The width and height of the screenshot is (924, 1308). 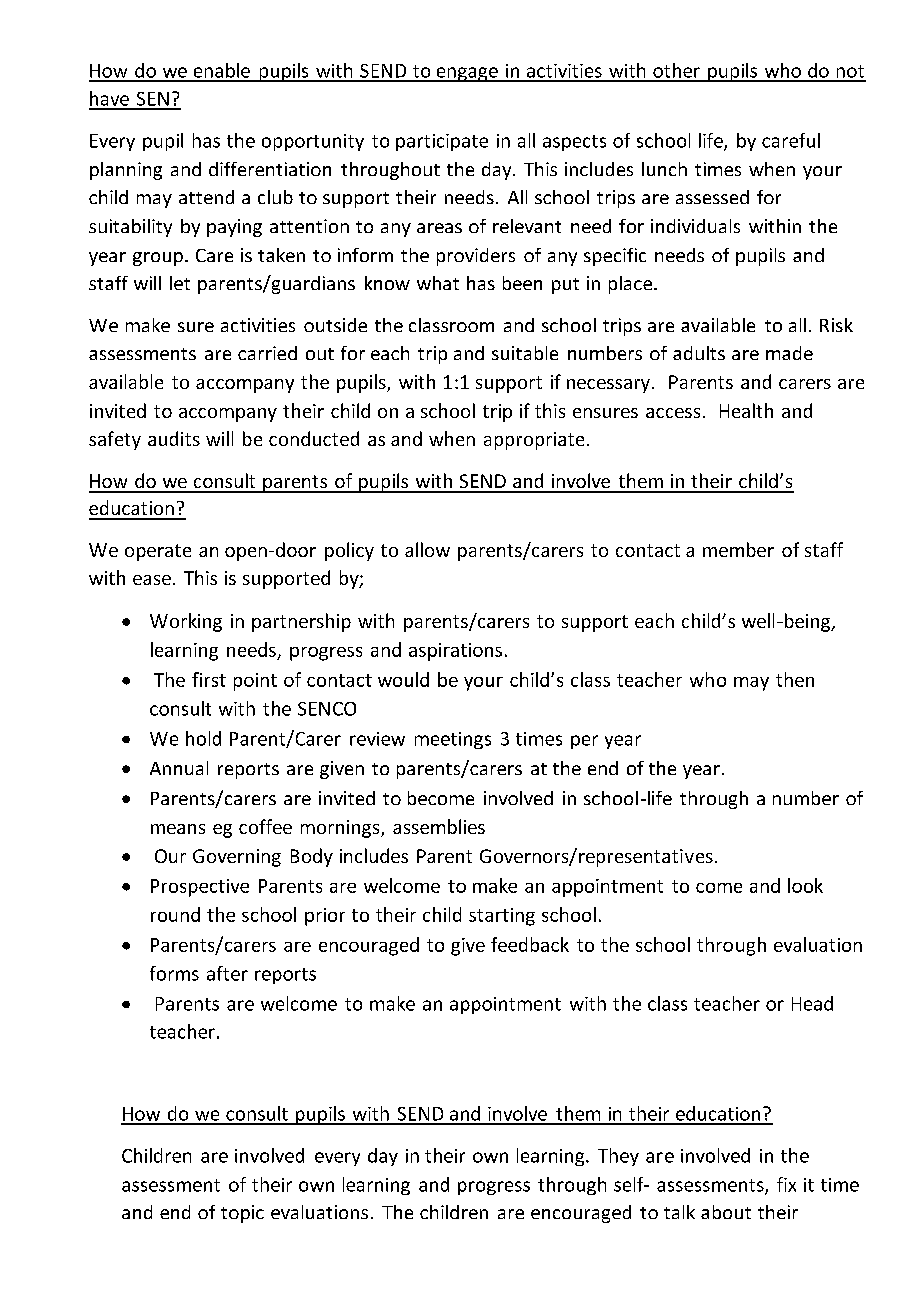 What do you see at coordinates (455, 652) in the screenshot?
I see `aspirations` at bounding box center [455, 652].
